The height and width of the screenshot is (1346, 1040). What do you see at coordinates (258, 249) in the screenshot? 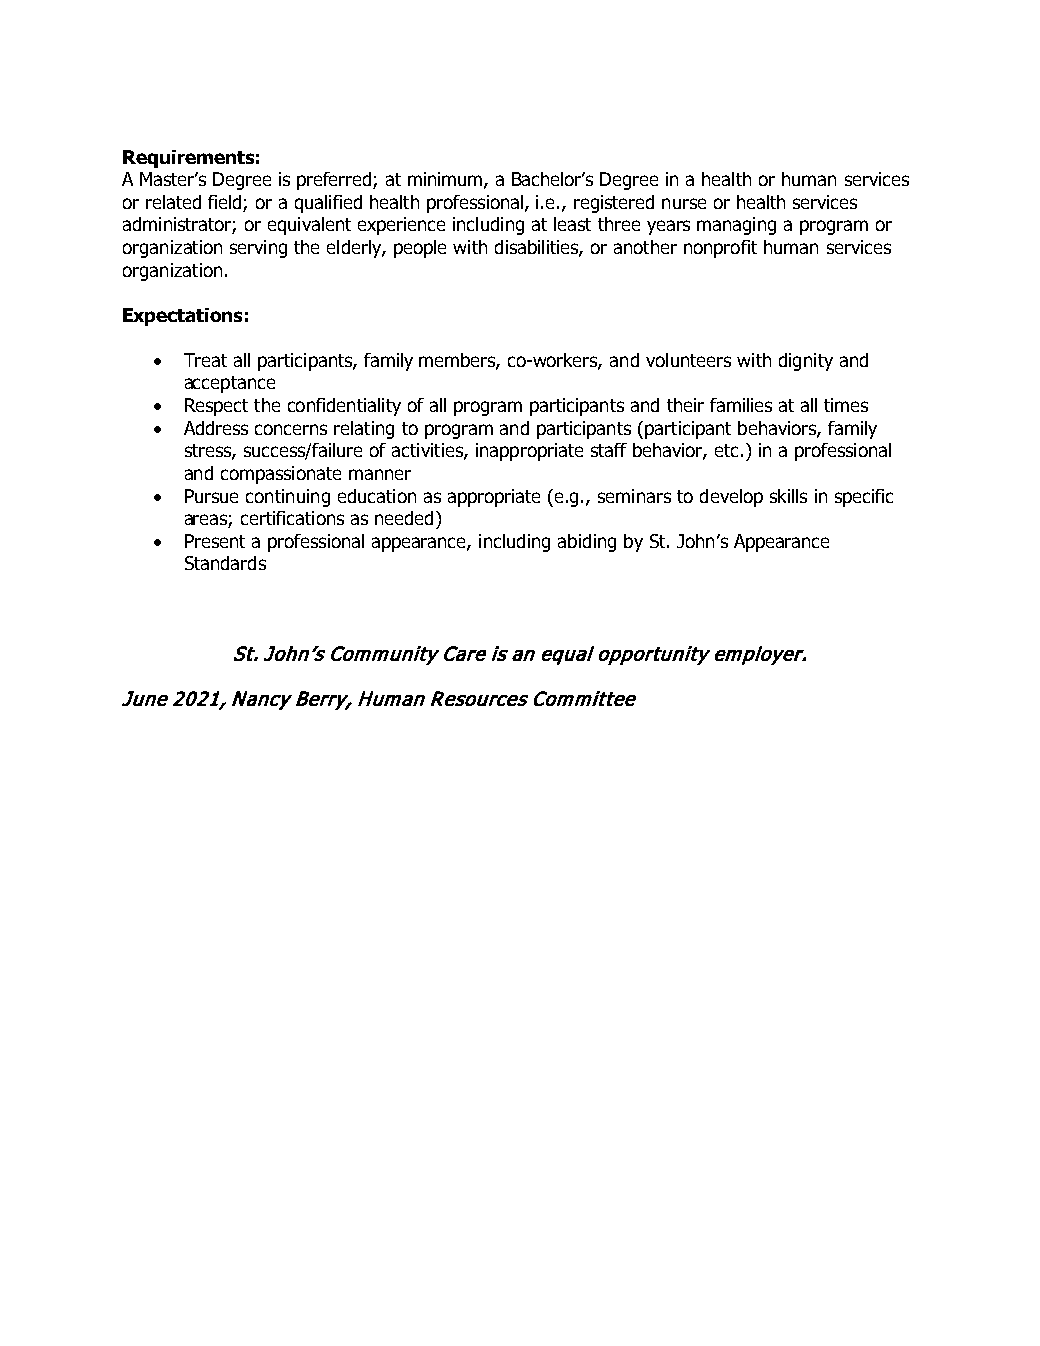
I see `serving` at bounding box center [258, 249].
